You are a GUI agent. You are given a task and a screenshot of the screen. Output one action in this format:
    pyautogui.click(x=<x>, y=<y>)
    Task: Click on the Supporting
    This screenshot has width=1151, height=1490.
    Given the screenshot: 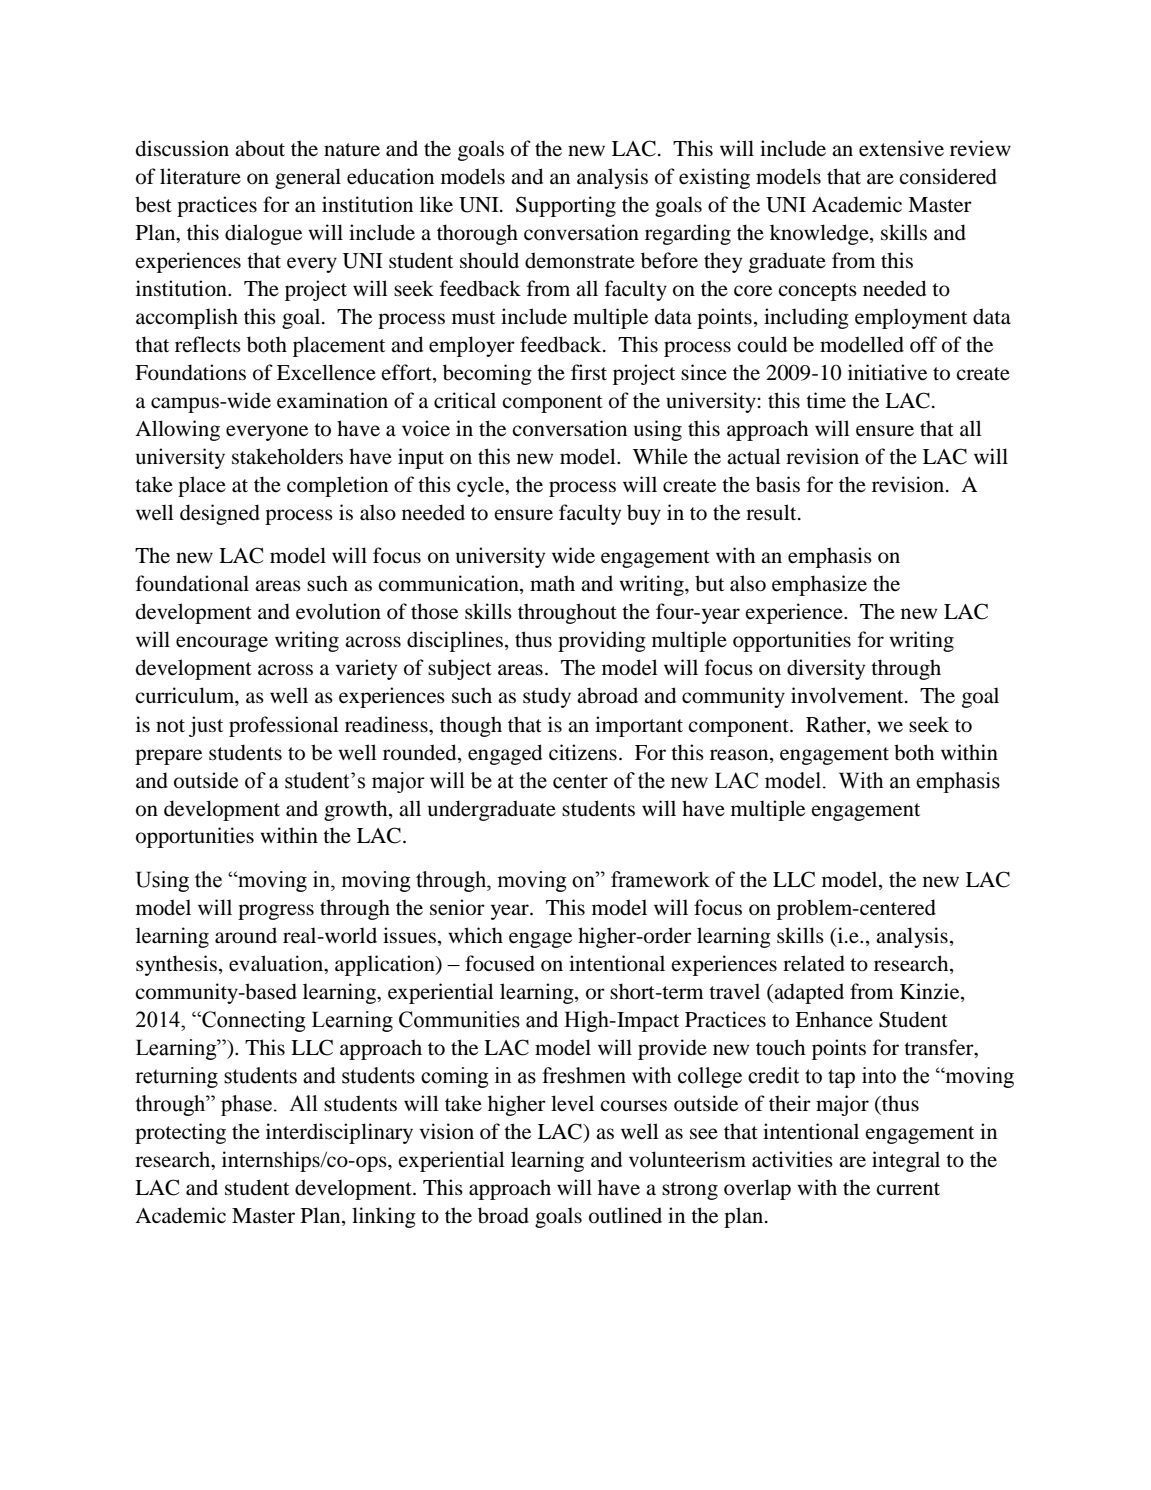 What is the action you would take?
    pyautogui.click(x=566, y=206)
